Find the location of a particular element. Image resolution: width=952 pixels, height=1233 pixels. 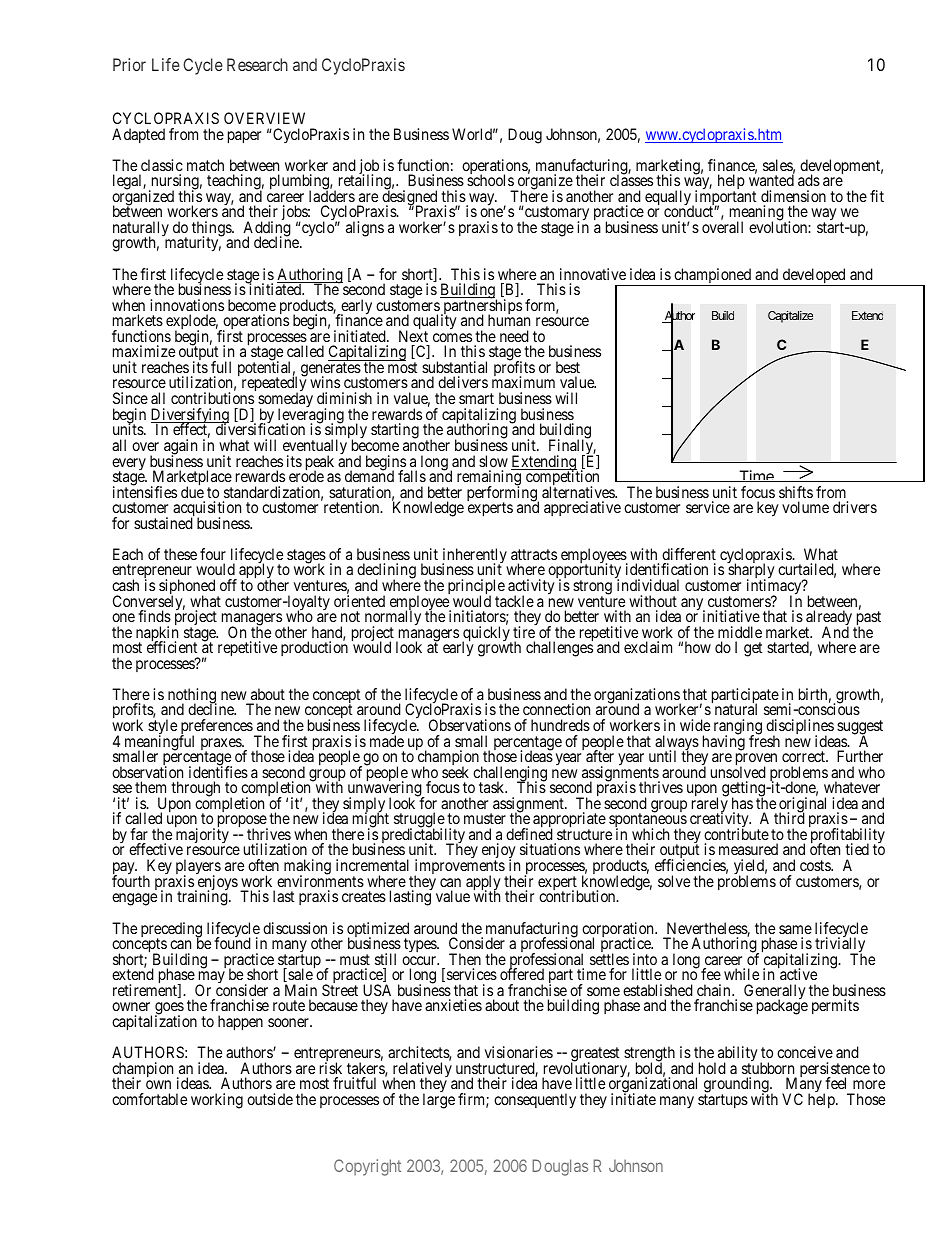

paper is located at coordinates (244, 137).
